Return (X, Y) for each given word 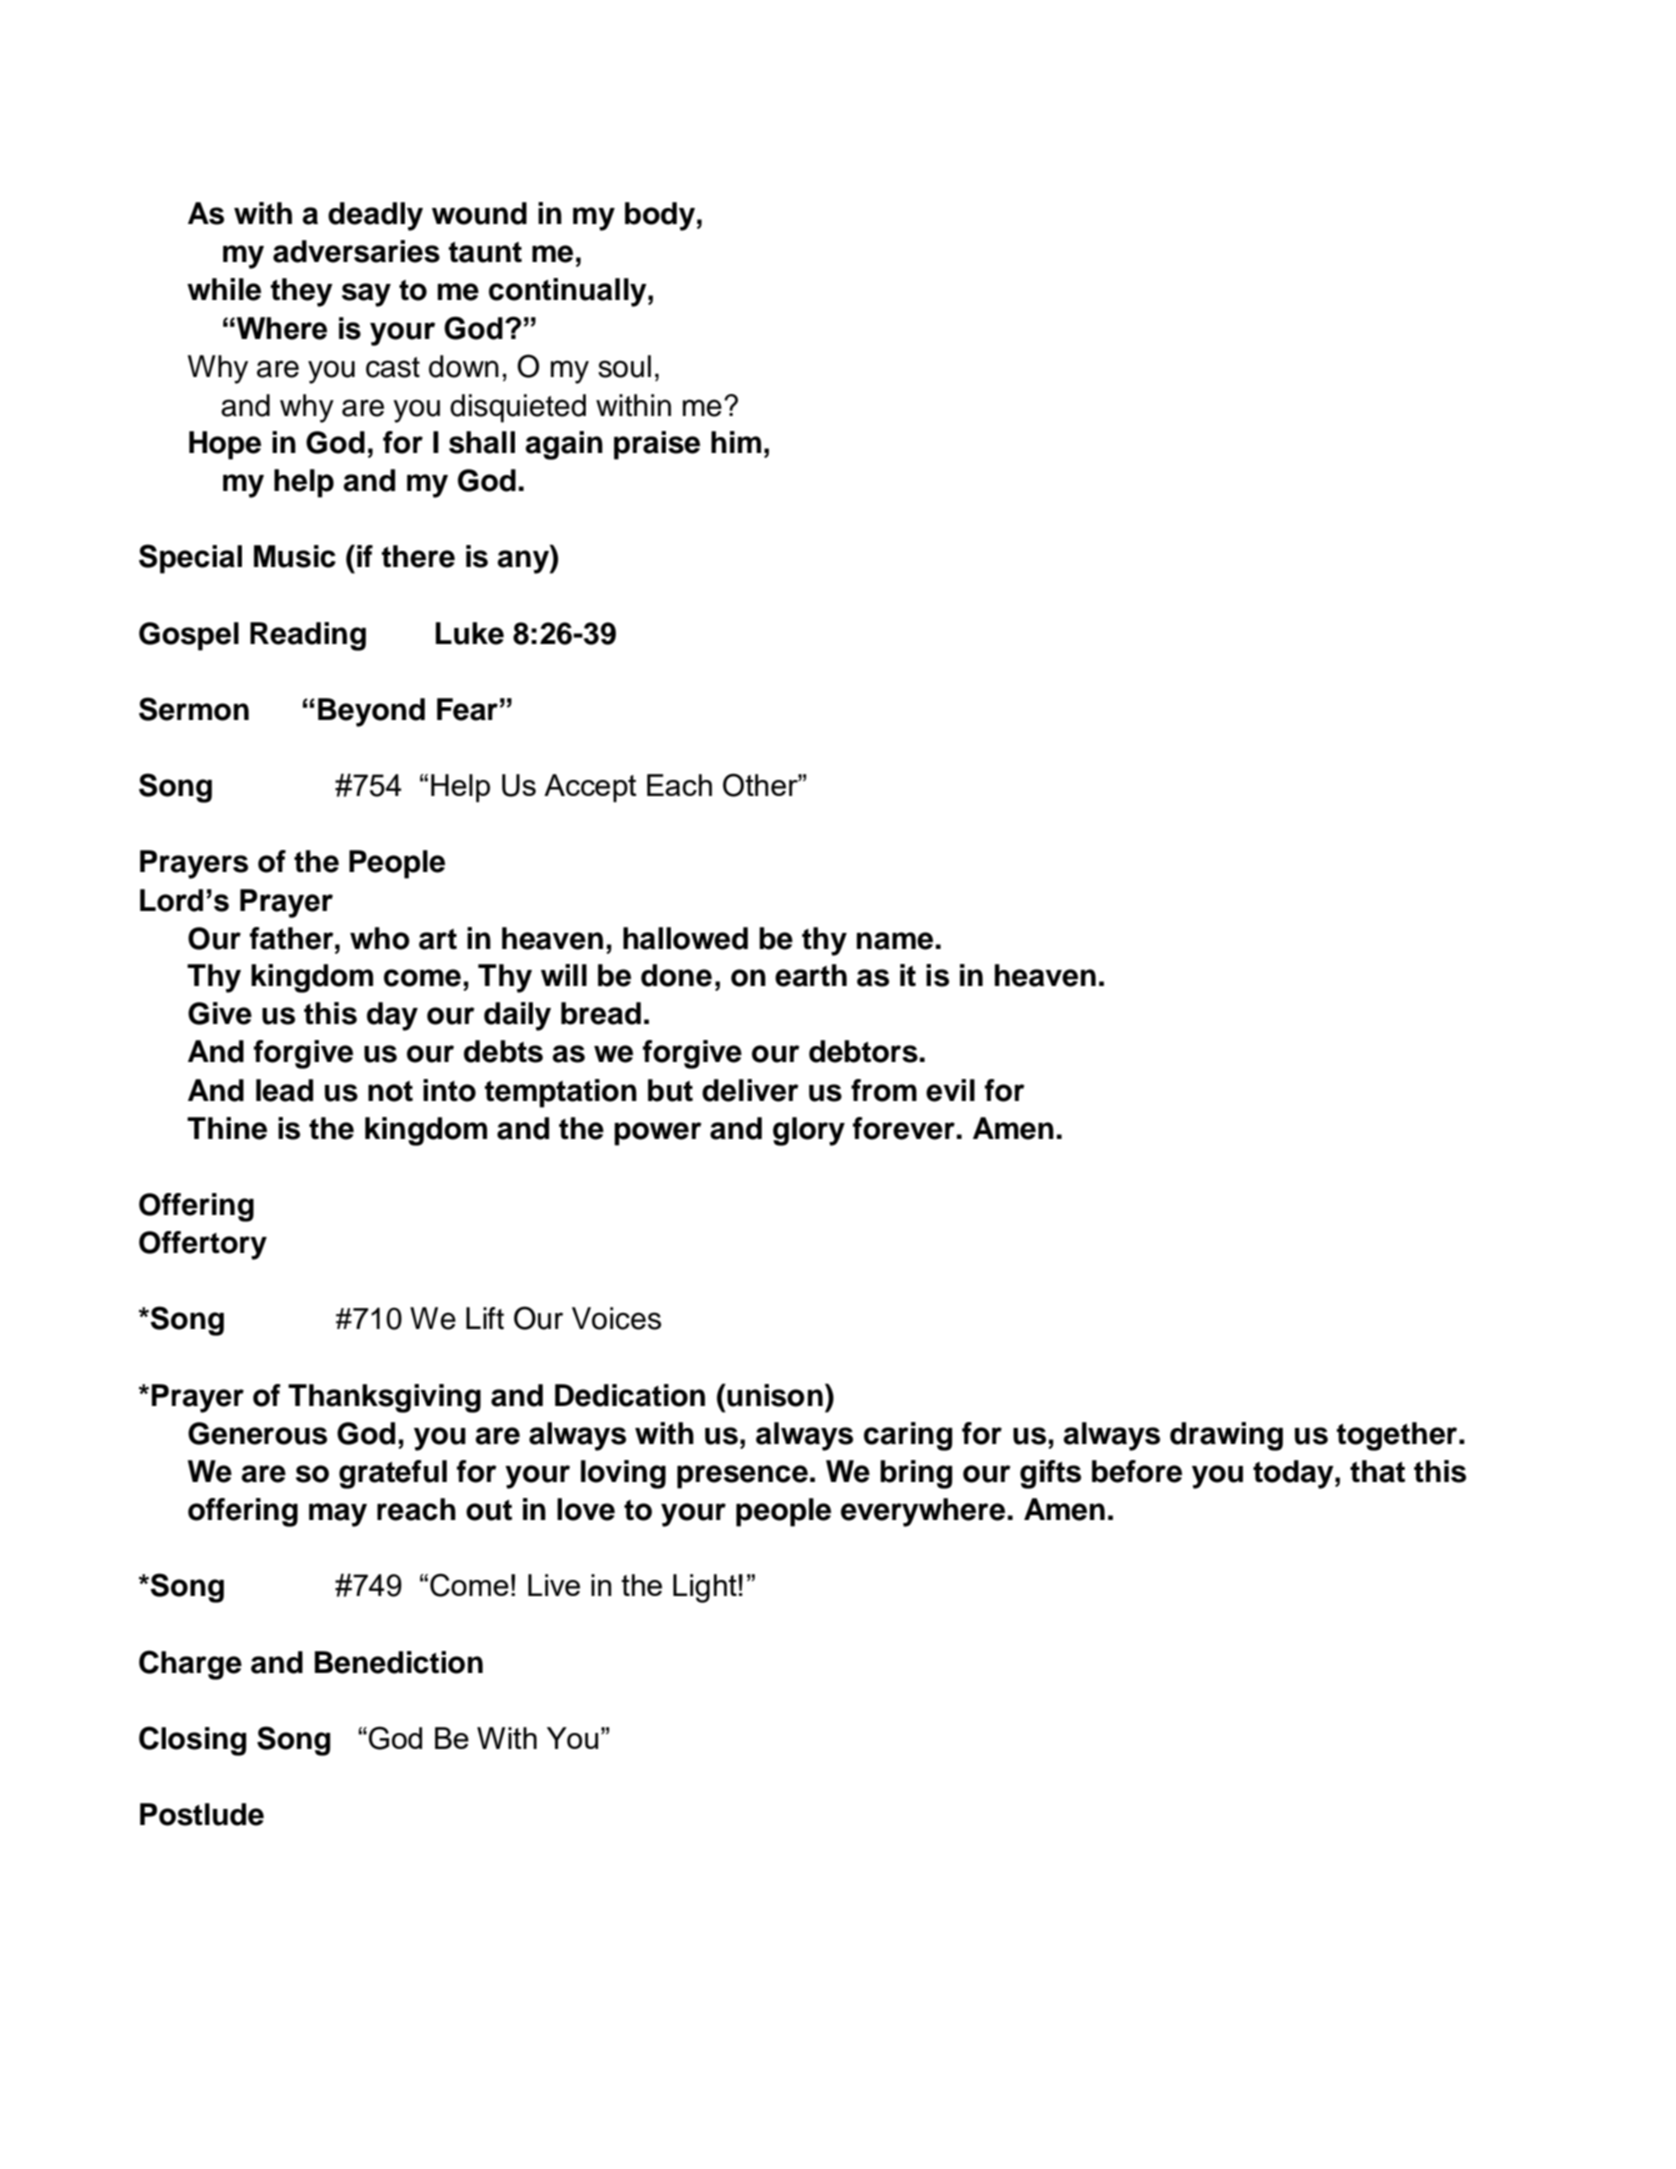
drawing (1226, 1436)
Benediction (399, 1662)
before (1137, 1471)
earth (811, 975)
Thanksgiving (384, 1398)
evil (950, 1090)
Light (706, 1588)
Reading (308, 636)
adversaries (356, 251)
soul (624, 366)
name (895, 941)
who (380, 938)
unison (774, 1395)
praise (657, 445)
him (736, 442)
